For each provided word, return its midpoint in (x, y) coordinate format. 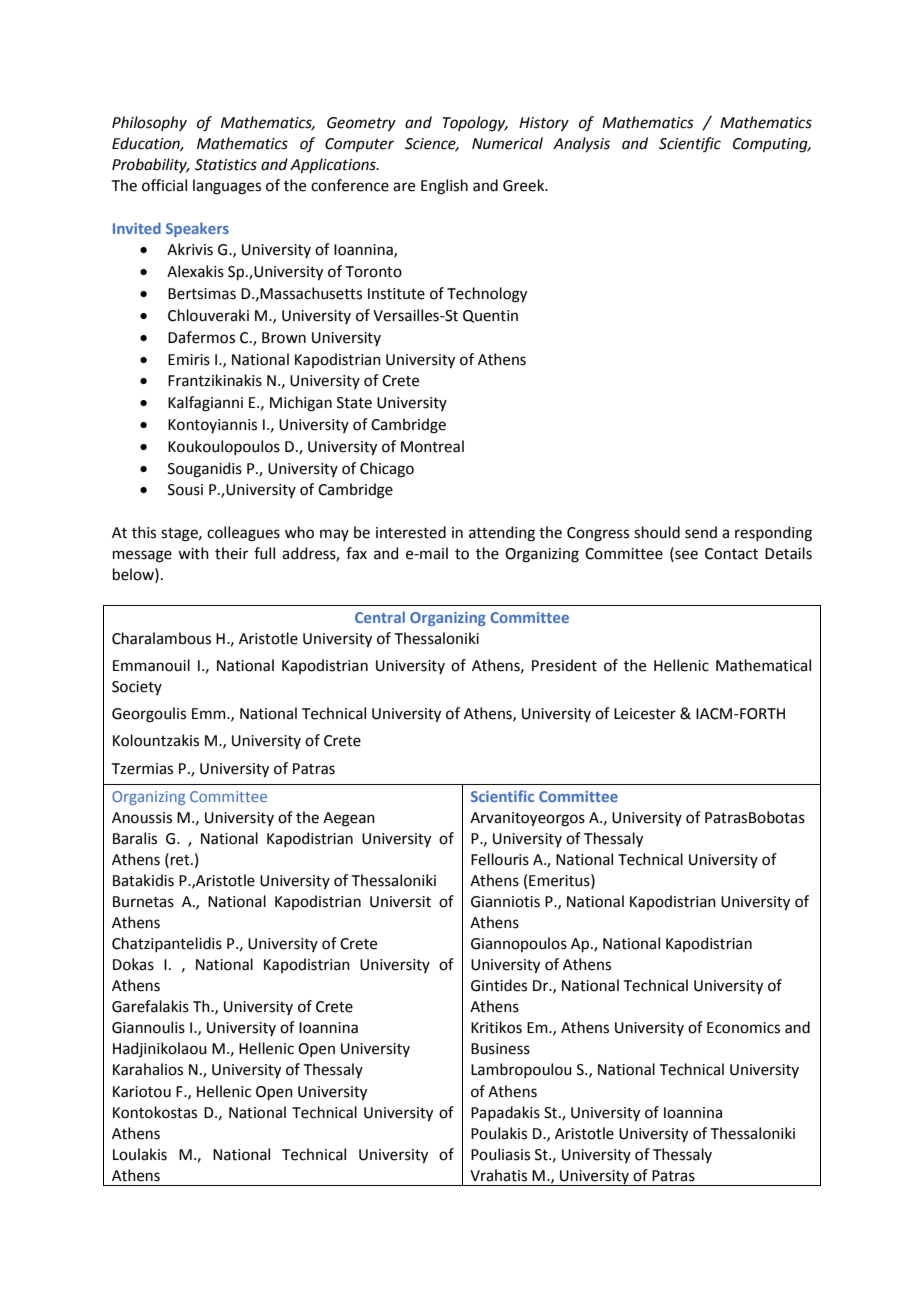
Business (500, 1049)
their (231, 553)
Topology (475, 124)
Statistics (226, 165)
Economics (743, 1028)
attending (502, 534)
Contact (731, 554)
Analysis (581, 144)
